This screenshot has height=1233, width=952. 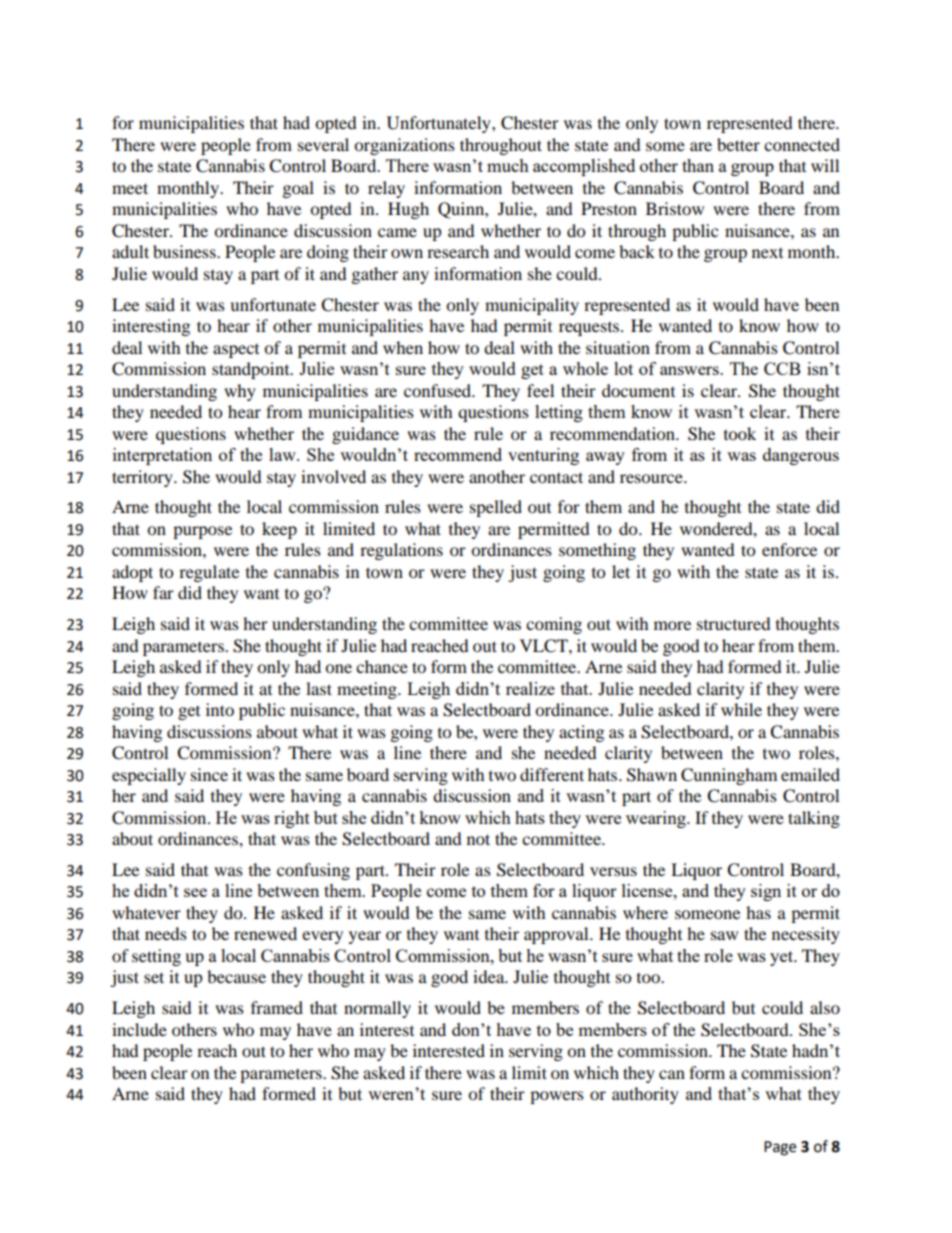 I want to click on goal, so click(x=298, y=189).
